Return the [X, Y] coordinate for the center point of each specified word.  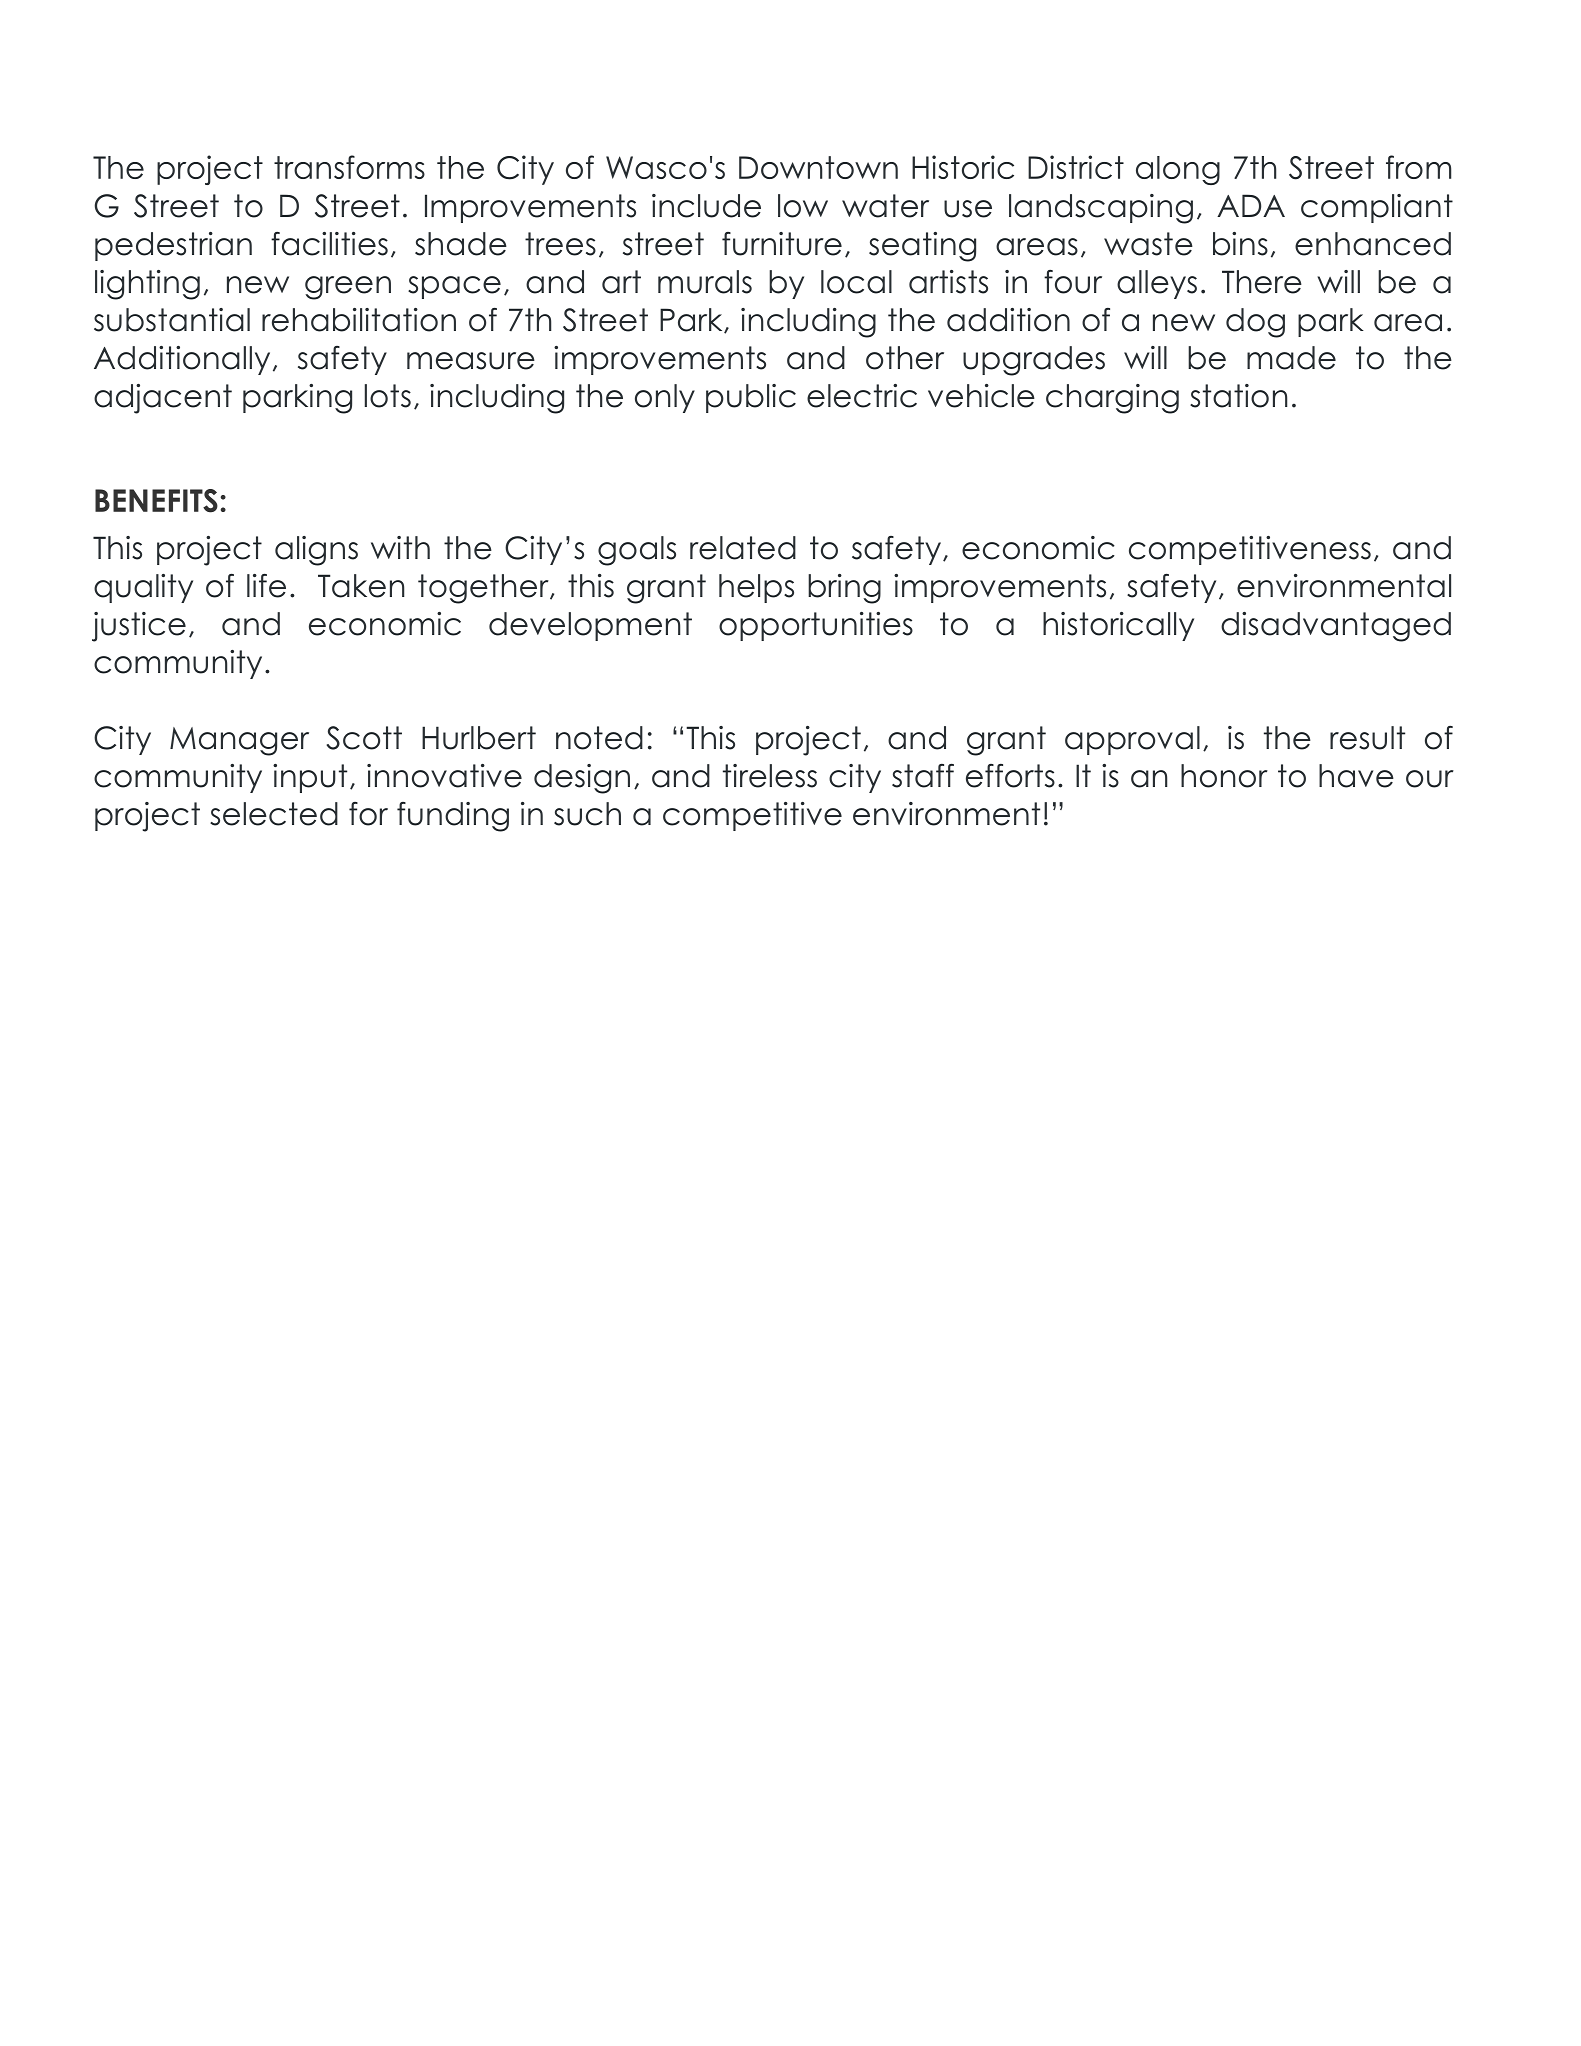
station [1238, 396]
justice [139, 627]
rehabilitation [359, 320]
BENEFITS [156, 501]
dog [1255, 323]
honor [1224, 776]
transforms [349, 167]
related [743, 548]
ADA [1251, 205]
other [905, 358]
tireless [770, 776]
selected [274, 814]
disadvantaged [1336, 627]
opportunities [816, 626]
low [803, 206]
